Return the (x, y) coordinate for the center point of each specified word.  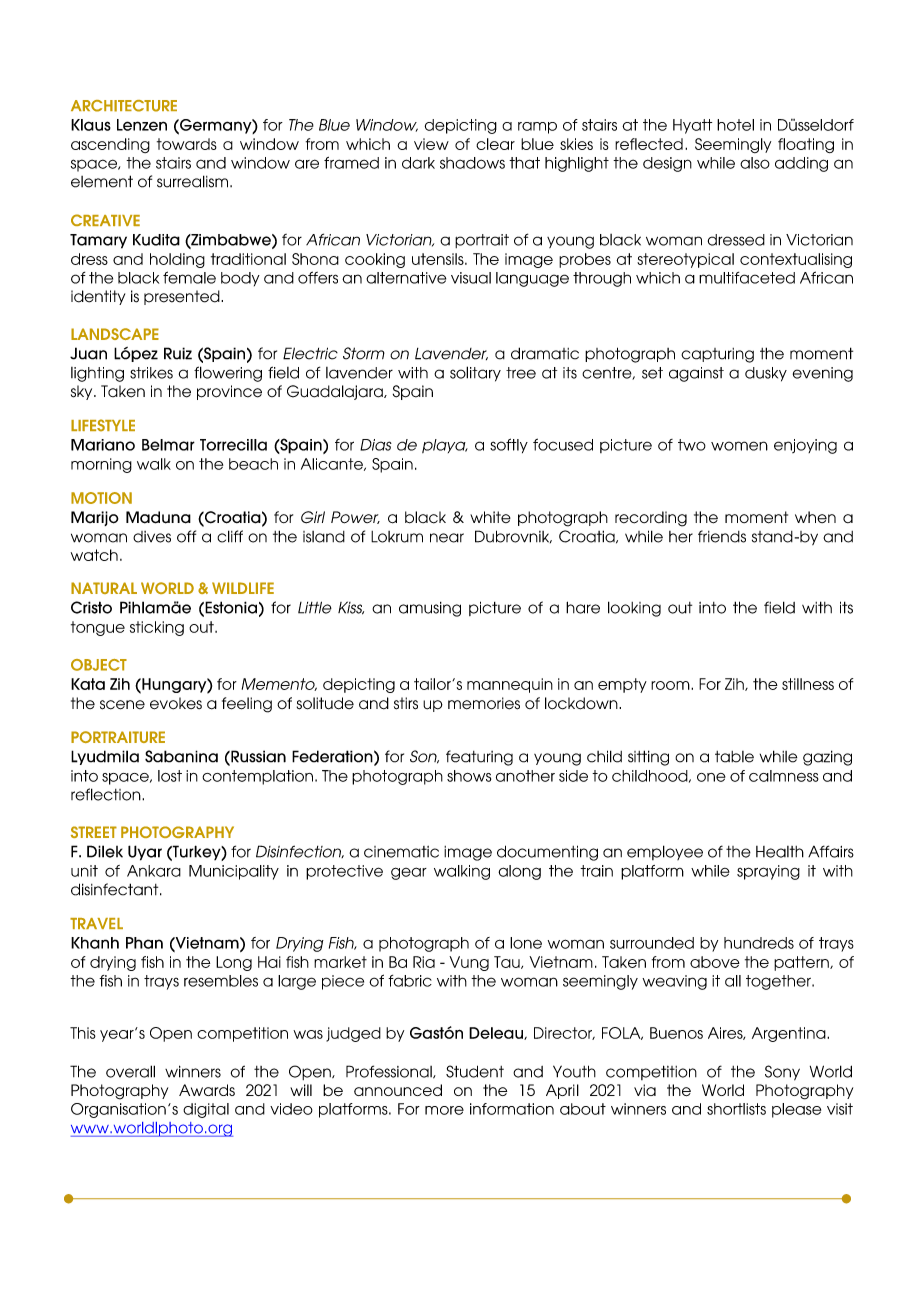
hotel (735, 125)
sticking (157, 628)
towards (187, 144)
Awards (207, 1090)
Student (475, 1071)
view (431, 144)
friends (722, 536)
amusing (430, 609)
